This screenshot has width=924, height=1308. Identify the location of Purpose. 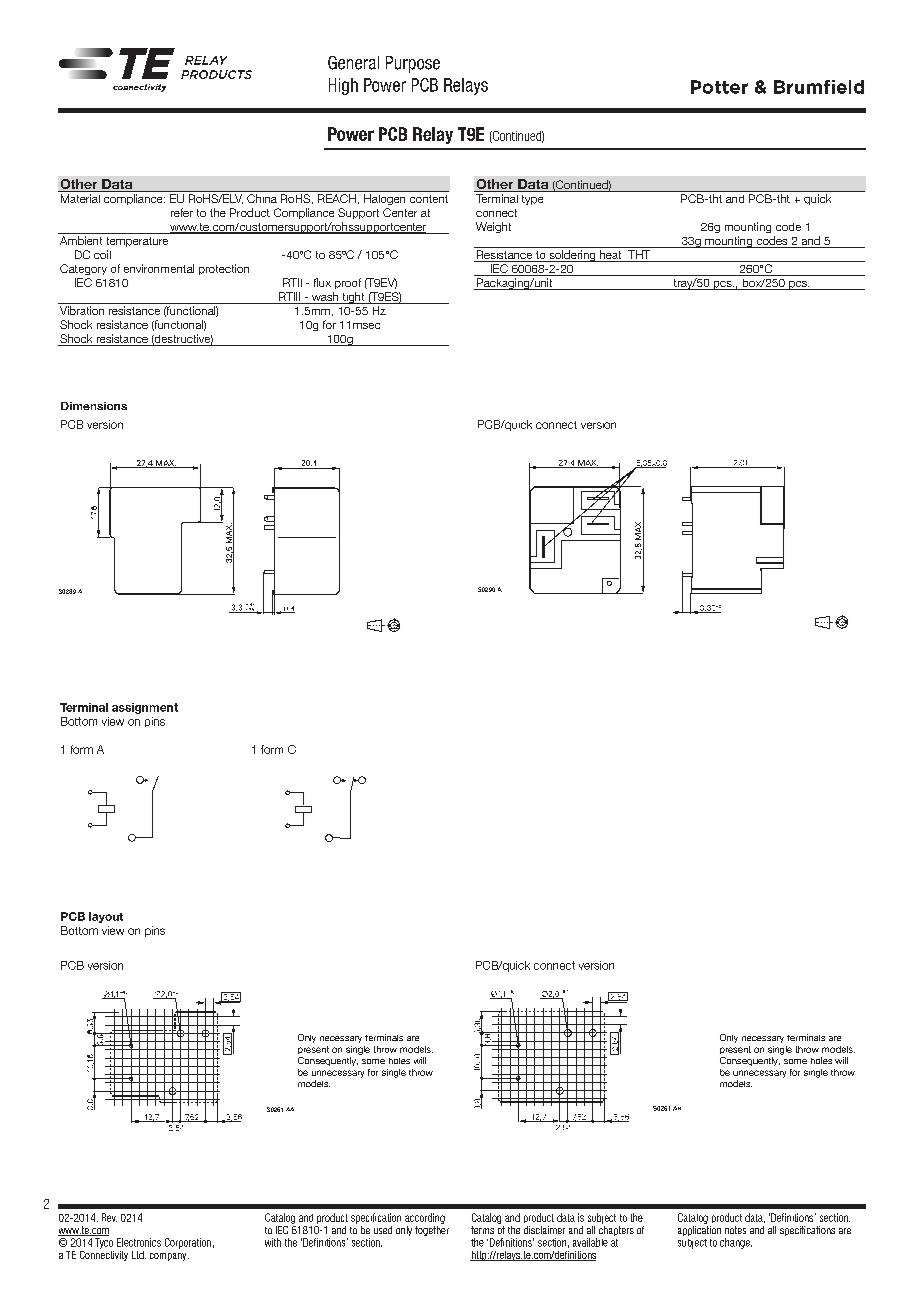
(413, 64).
